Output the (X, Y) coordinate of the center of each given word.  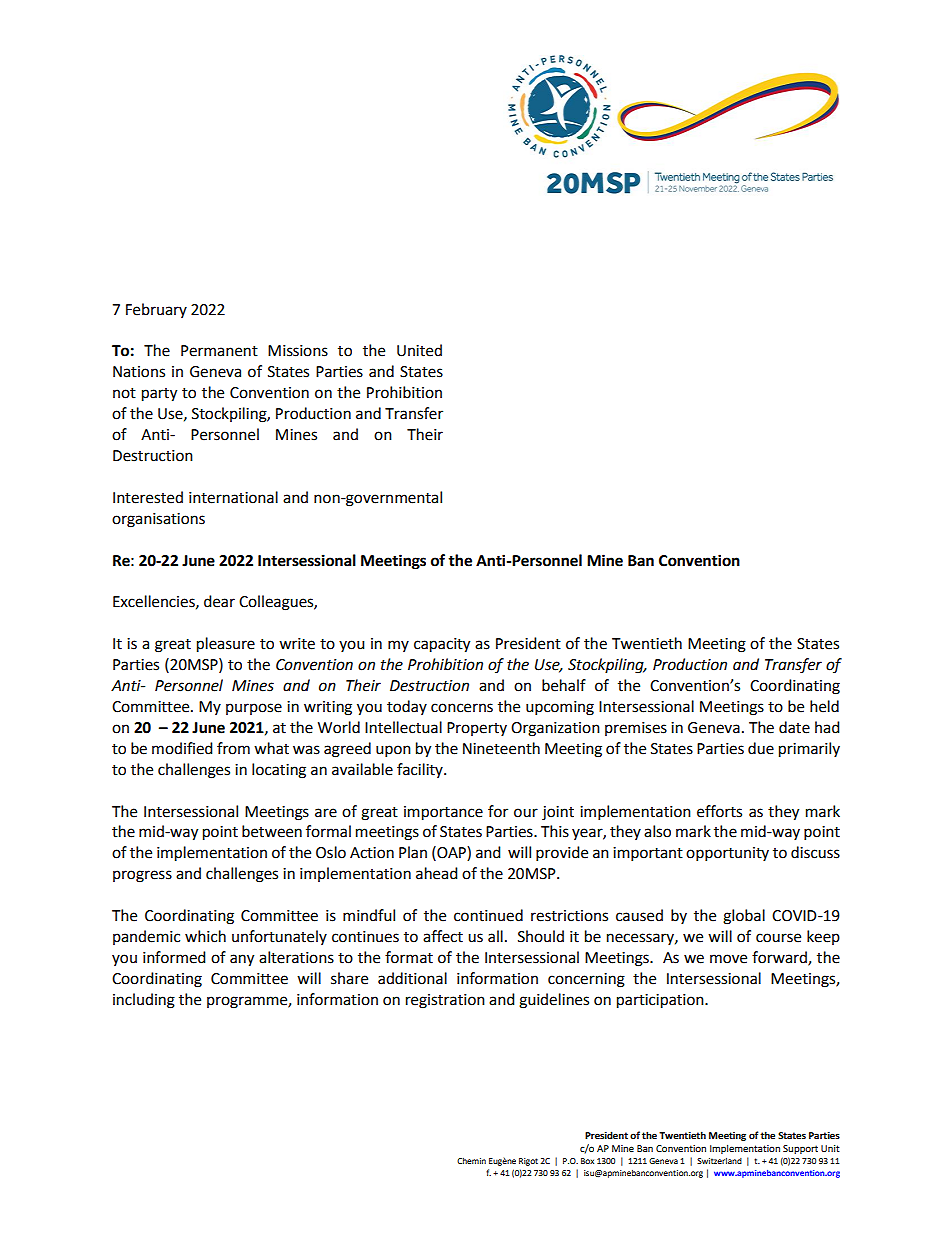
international (233, 497)
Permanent (219, 351)
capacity (442, 645)
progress (142, 876)
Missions (298, 351)
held (824, 706)
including (144, 1001)
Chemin (471, 1161)
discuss (815, 852)
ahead (437, 873)
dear (219, 601)
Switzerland (719, 1161)
